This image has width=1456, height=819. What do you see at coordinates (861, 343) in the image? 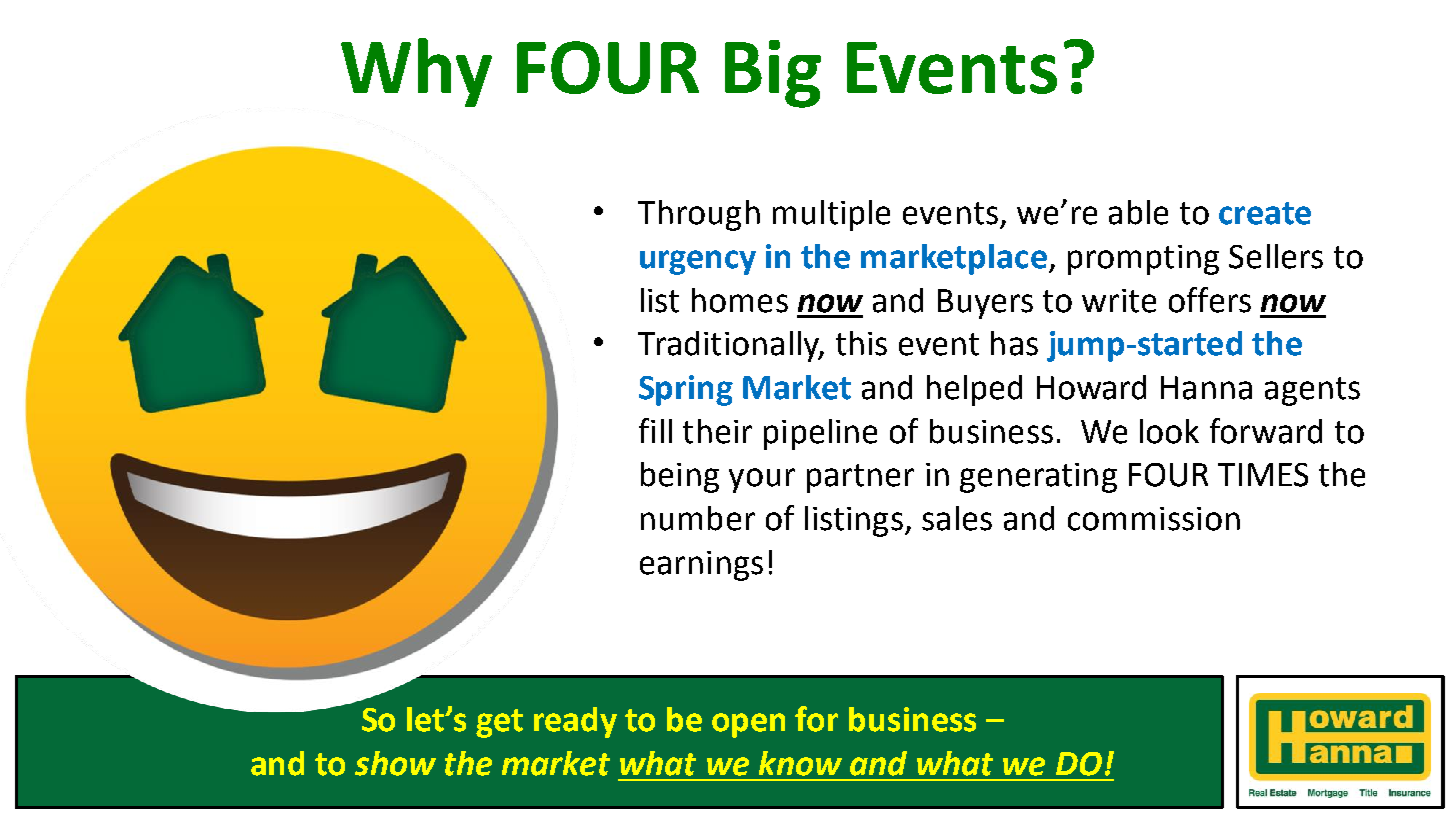
I see `this` at bounding box center [861, 343].
